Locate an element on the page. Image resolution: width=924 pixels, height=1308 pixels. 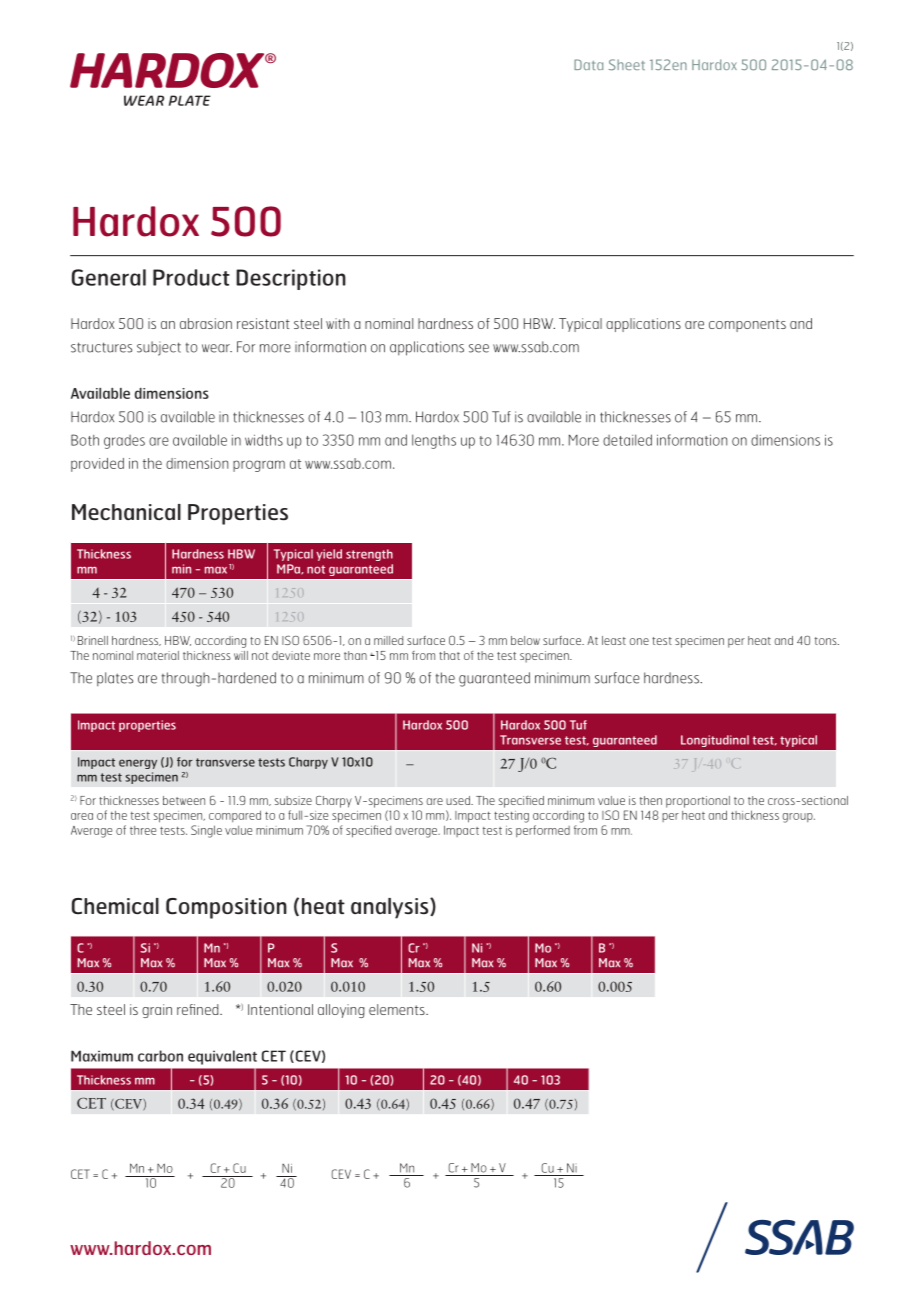
Product is located at coordinates (191, 277).
